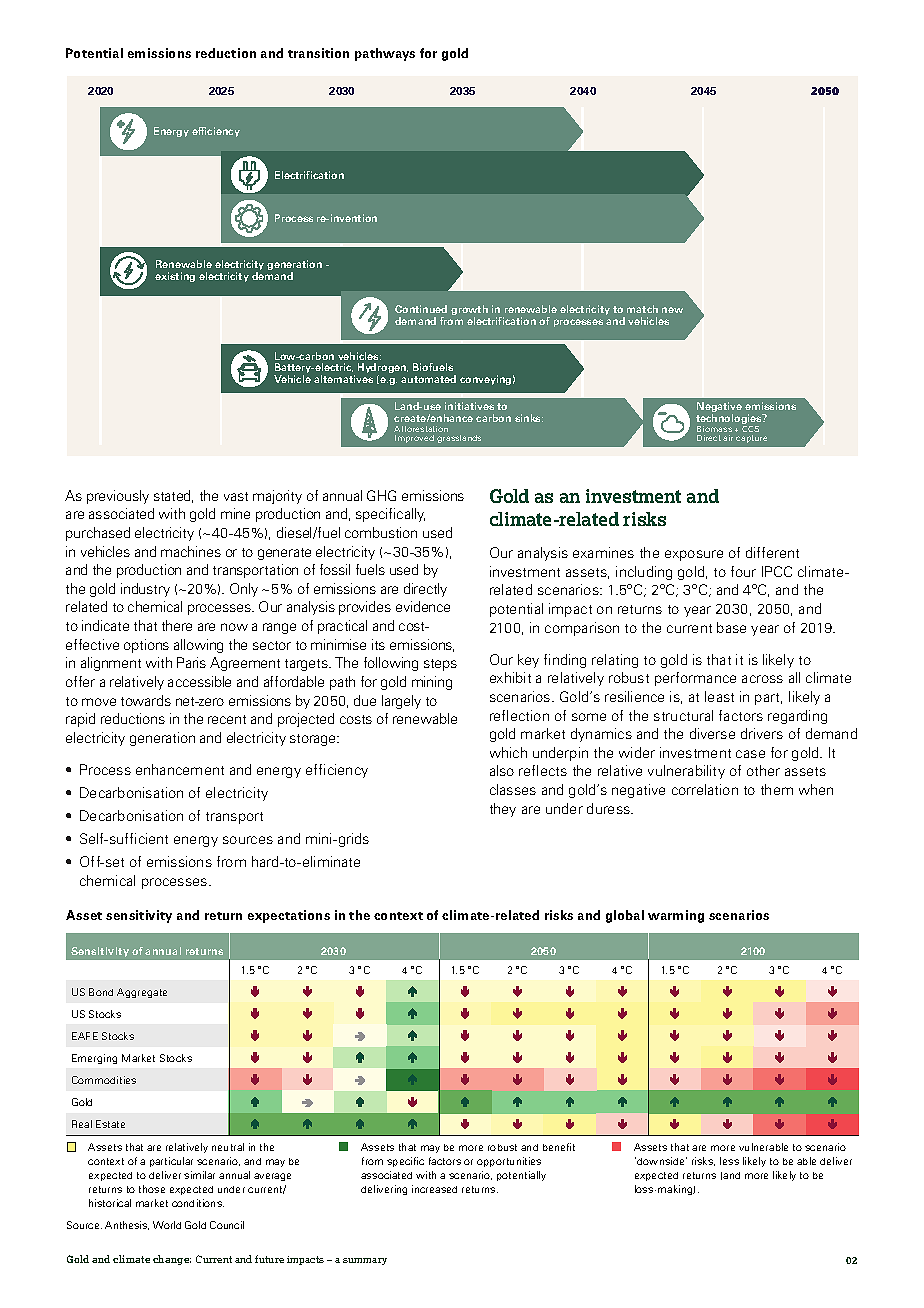  What do you see at coordinates (503, 810) in the document?
I see `they` at bounding box center [503, 810].
